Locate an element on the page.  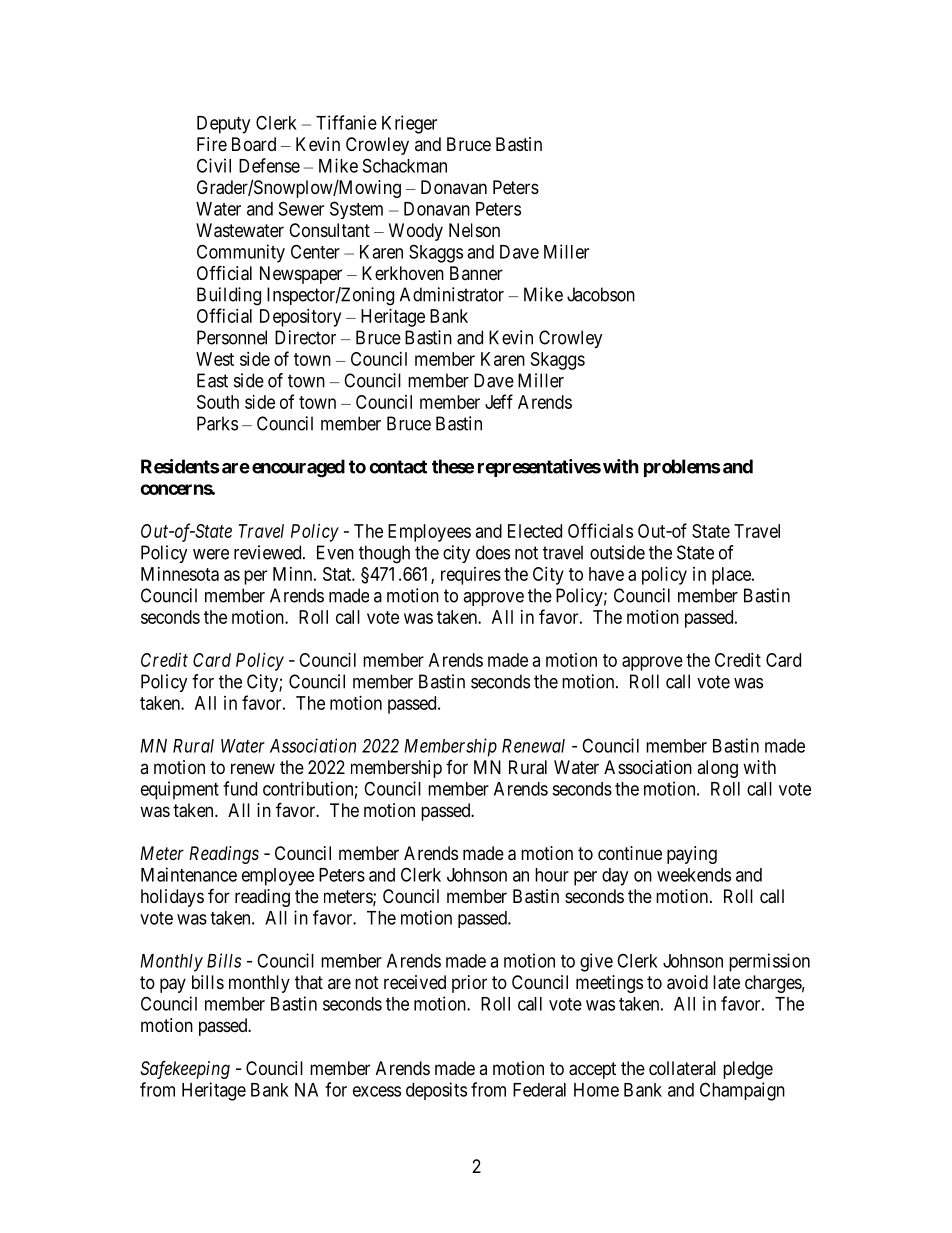
Jeff is located at coordinates (499, 401).
